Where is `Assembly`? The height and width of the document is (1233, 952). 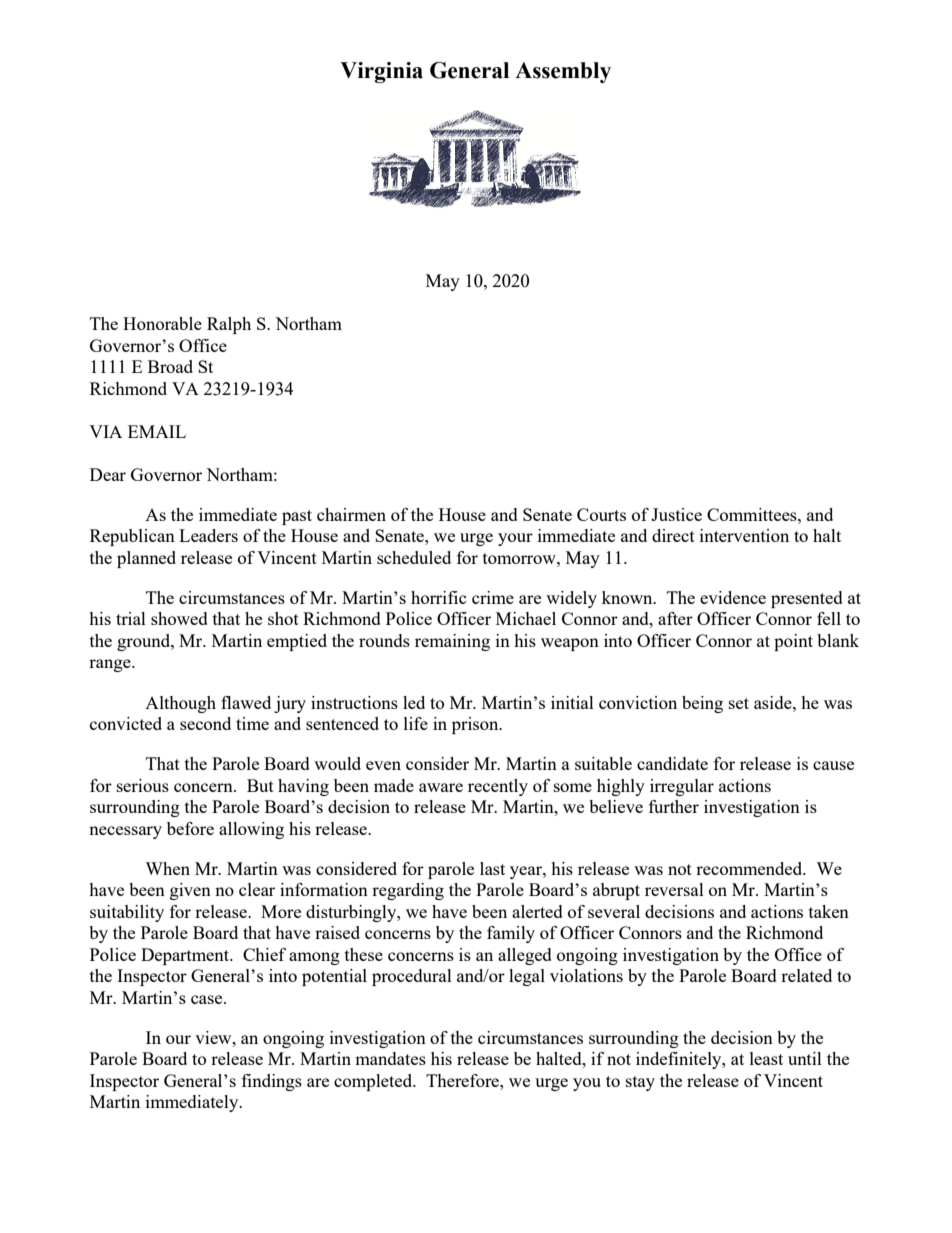
Assembly is located at coordinates (563, 72).
